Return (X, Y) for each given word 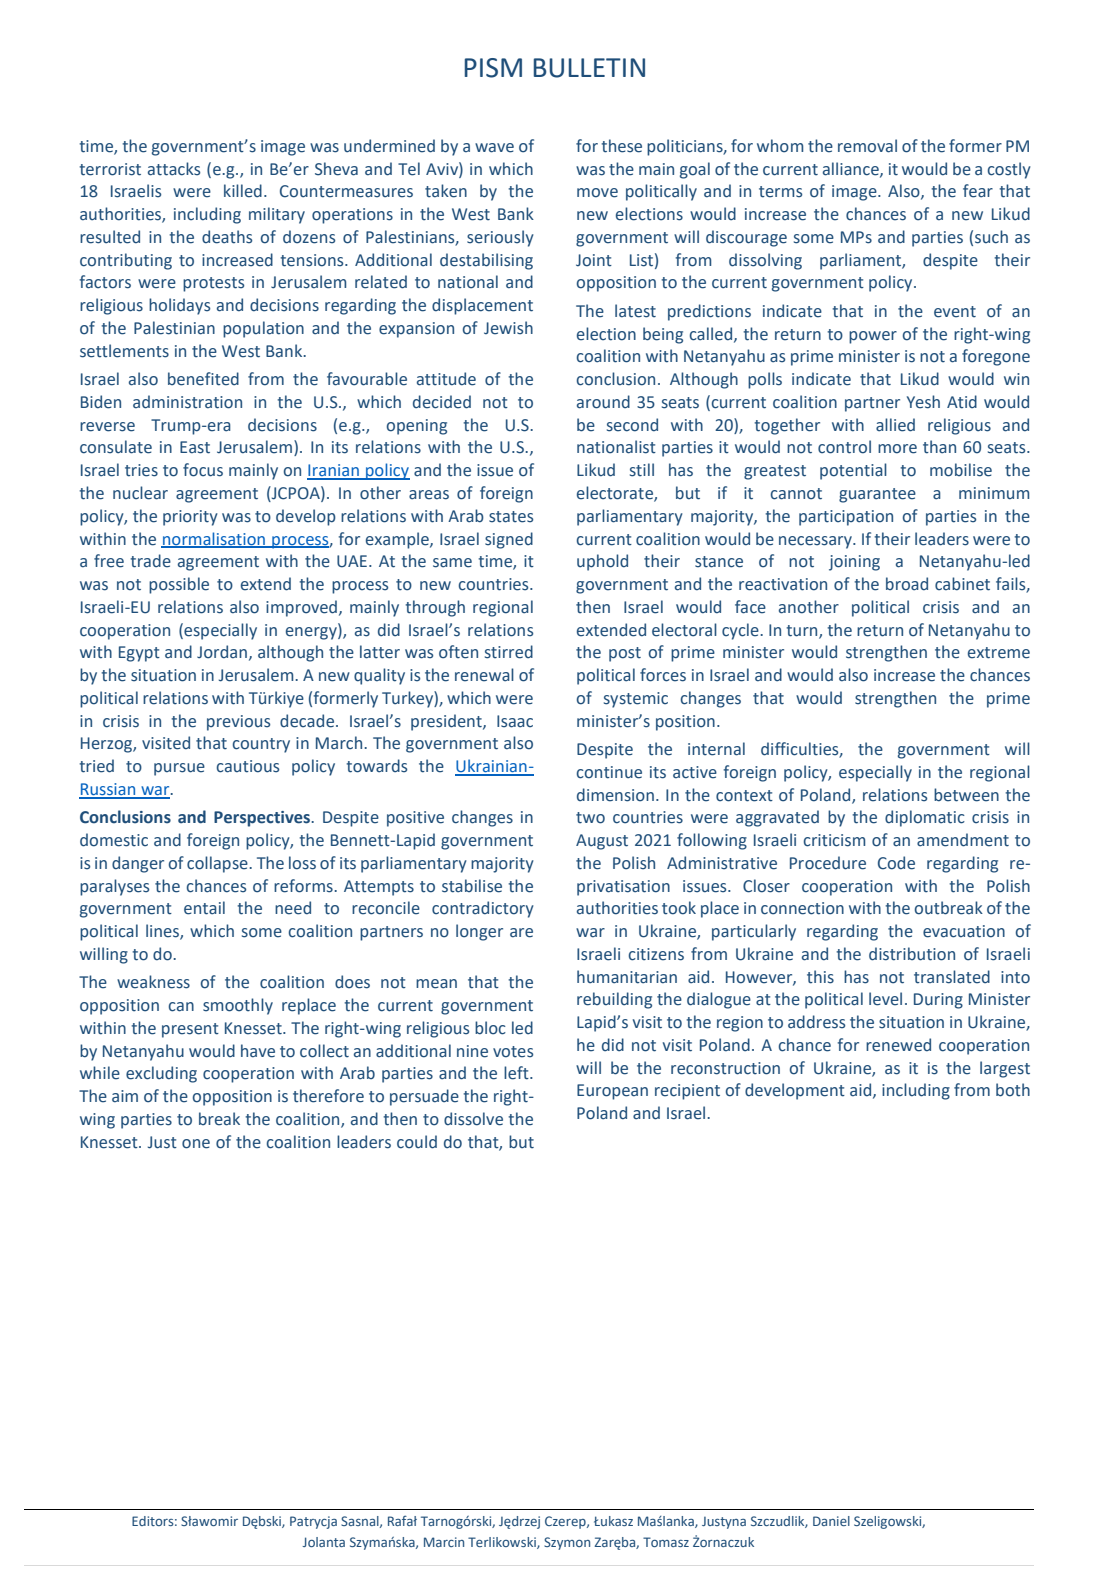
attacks (174, 169)
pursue (179, 769)
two (590, 818)
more (897, 449)
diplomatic (925, 818)
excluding (161, 1074)
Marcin (444, 1542)
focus (203, 470)
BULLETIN (589, 68)
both (1013, 1090)
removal (867, 146)
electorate (616, 494)
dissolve (473, 1119)
